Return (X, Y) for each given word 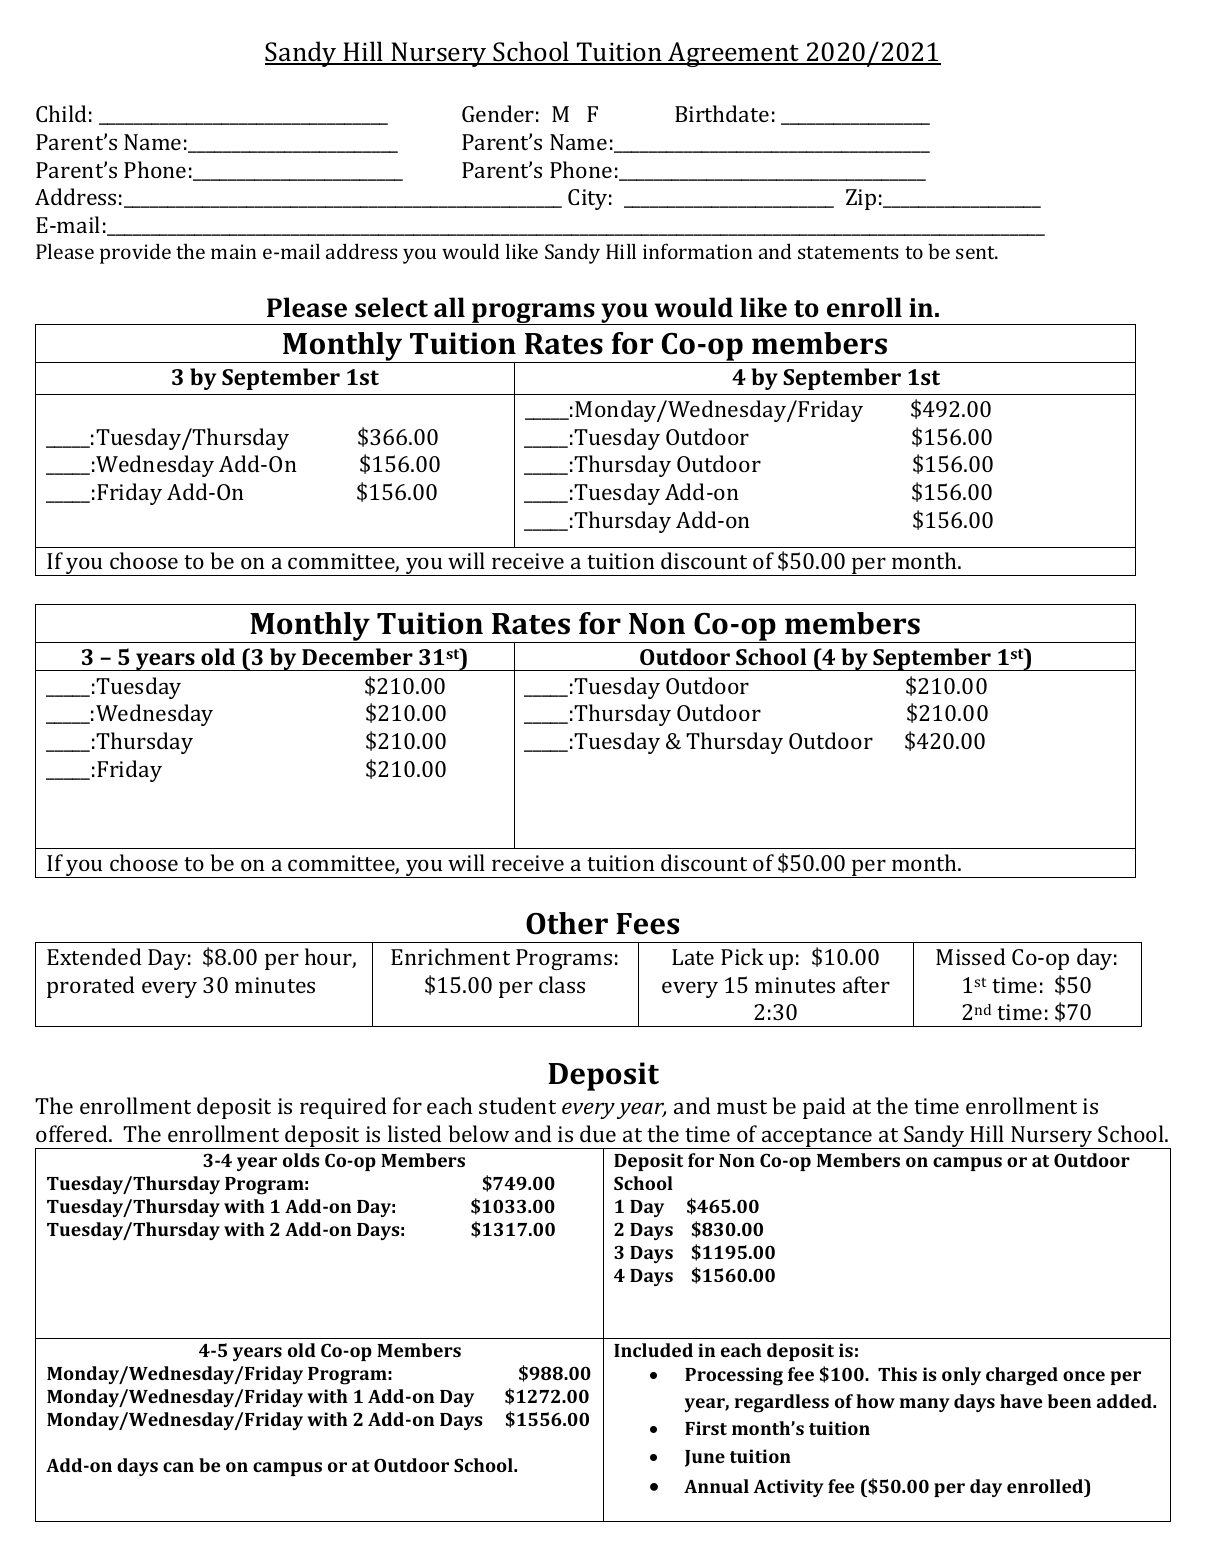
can (178, 1467)
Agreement (734, 54)
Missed (971, 956)
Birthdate (722, 113)
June (705, 1458)
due (598, 1133)
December (357, 656)
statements (848, 252)
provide (135, 253)
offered (73, 1133)
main (234, 251)
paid (824, 1108)
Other (567, 923)
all (449, 307)
